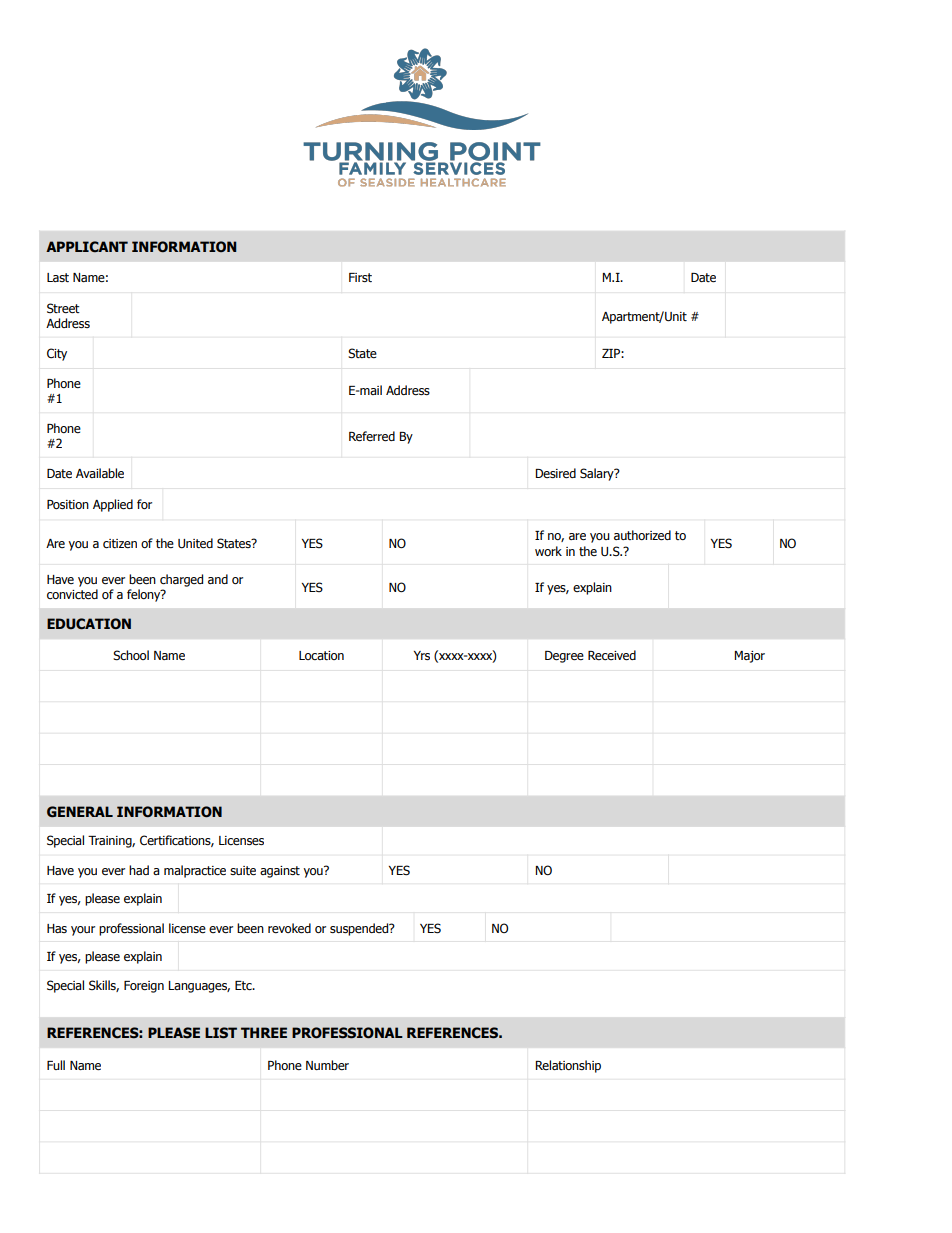 The image size is (952, 1233). What do you see at coordinates (280, 872) in the screenshot?
I see `against` at bounding box center [280, 872].
